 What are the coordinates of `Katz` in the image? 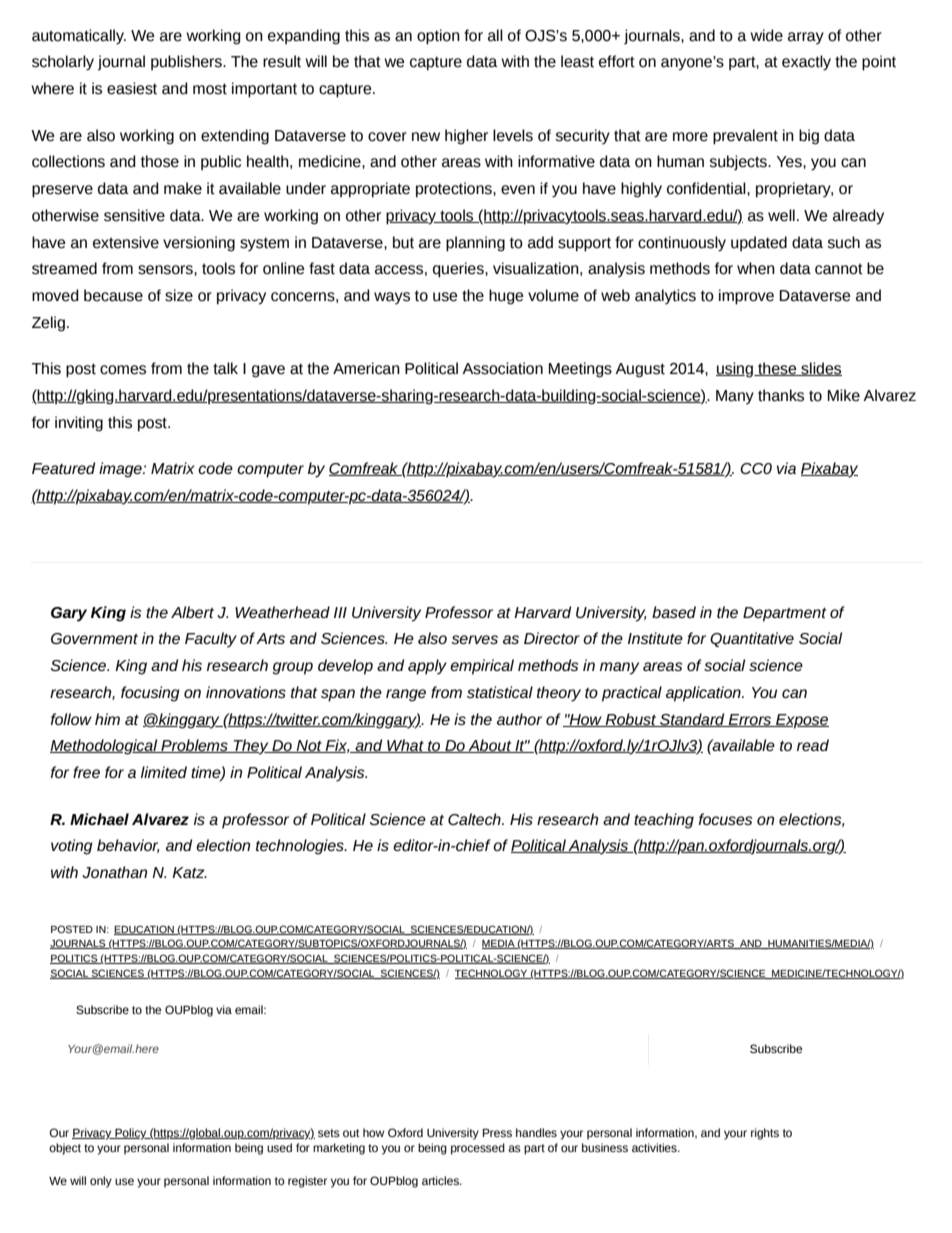 It's located at (189, 872).
